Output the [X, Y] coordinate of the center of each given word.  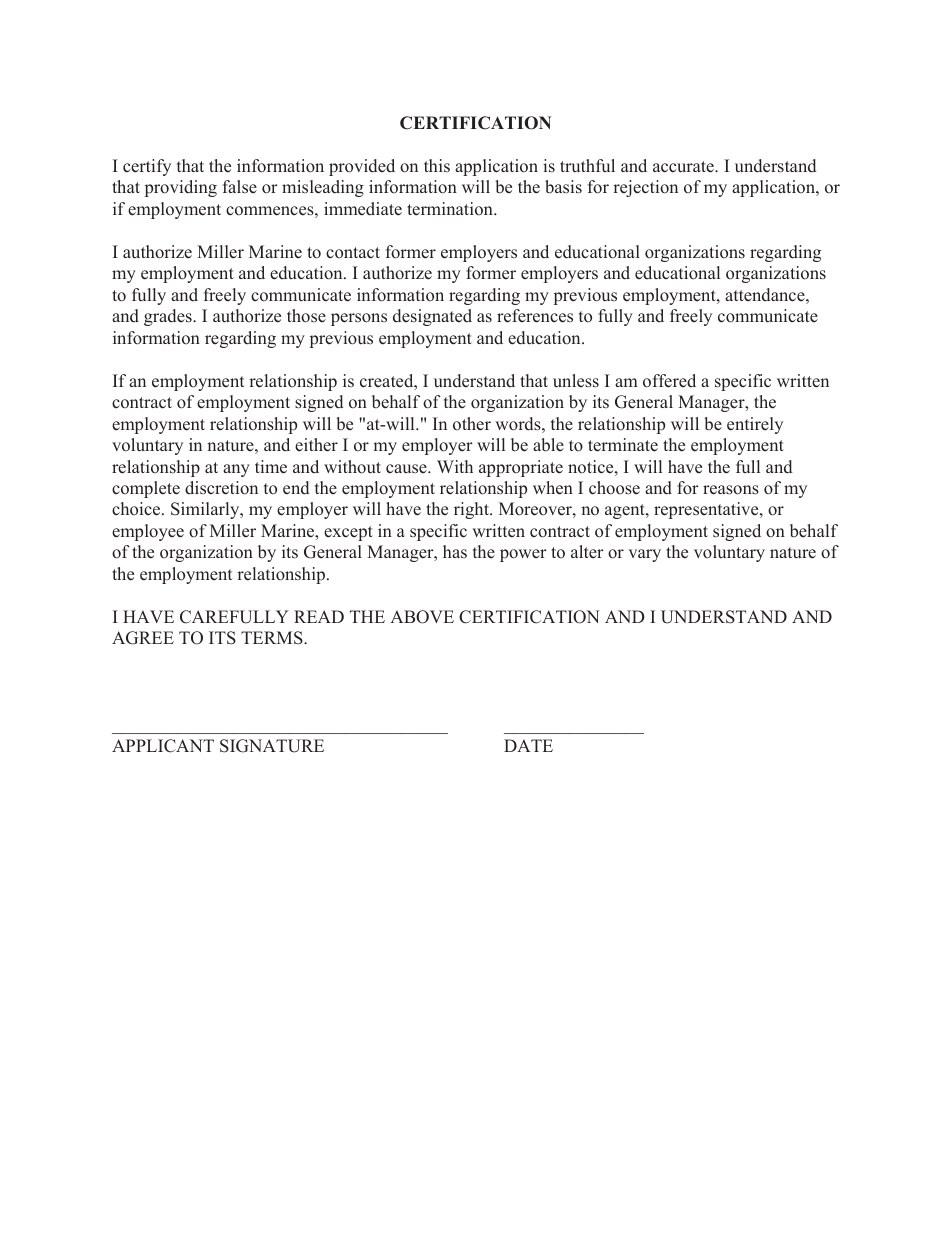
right [472, 510]
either [316, 445]
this [437, 165]
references [535, 316]
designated [432, 317]
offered [669, 381]
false [240, 187]
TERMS [273, 638]
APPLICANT [163, 746]
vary [645, 555]
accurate [684, 167]
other [472, 424]
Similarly [206, 510]
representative [707, 510]
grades [169, 317]
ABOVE [422, 617]
